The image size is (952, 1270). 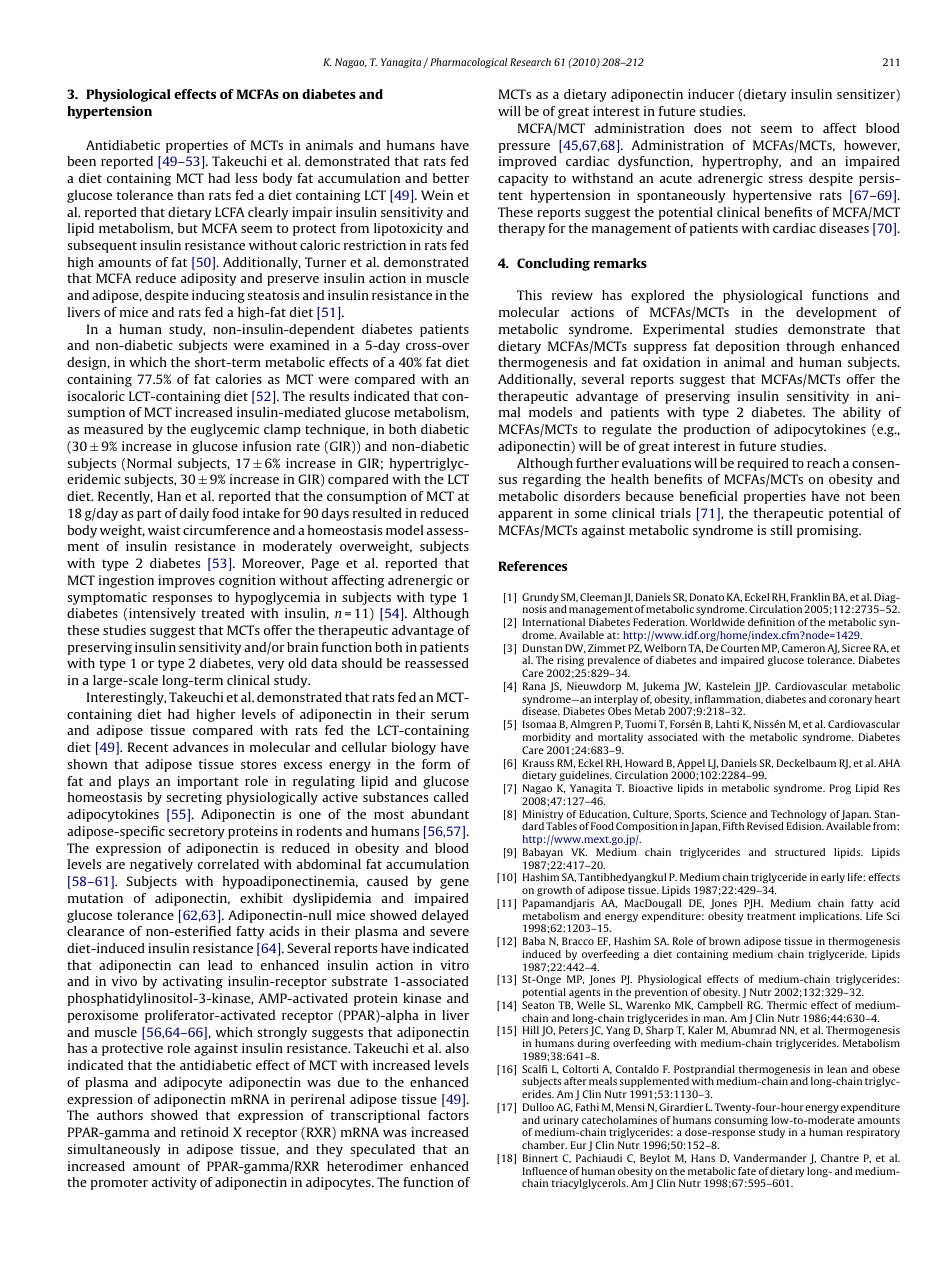 What do you see at coordinates (823, 463) in the screenshot?
I see `reach` at bounding box center [823, 463].
